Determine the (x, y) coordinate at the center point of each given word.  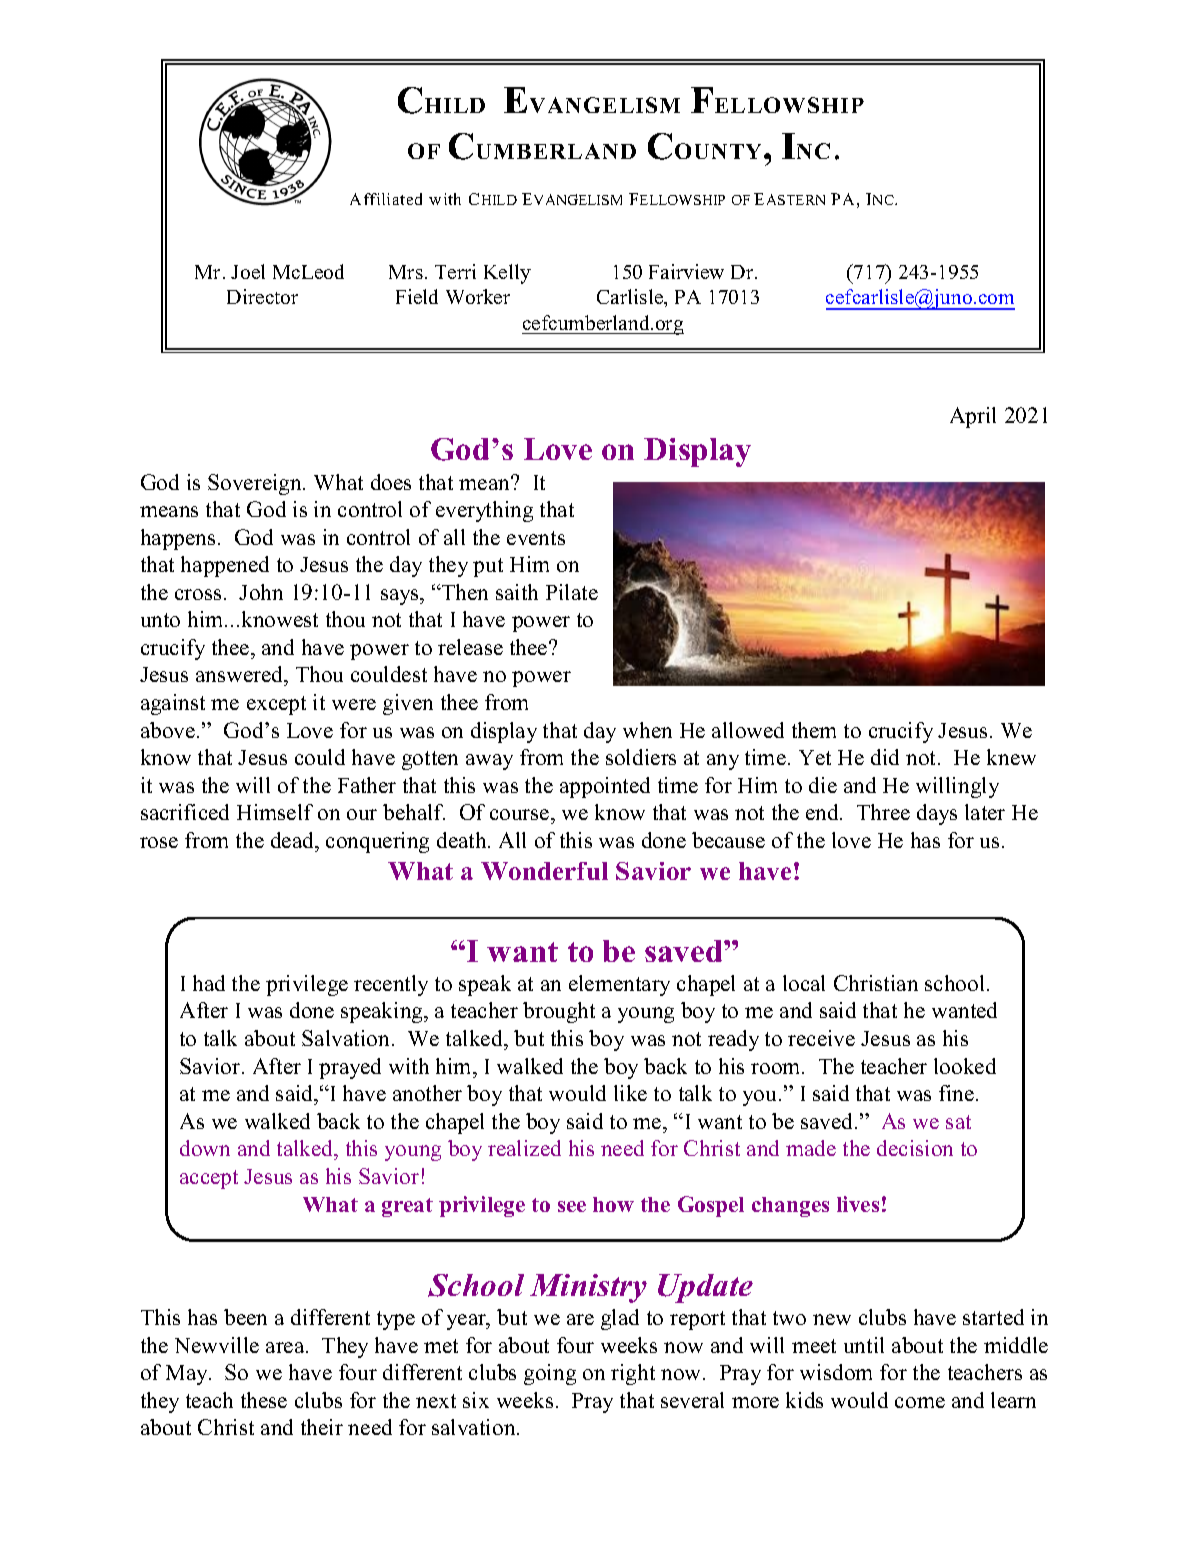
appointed (605, 787)
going (550, 1374)
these (264, 1400)
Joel (248, 271)
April (973, 417)
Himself (275, 812)
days (937, 814)
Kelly (507, 274)
